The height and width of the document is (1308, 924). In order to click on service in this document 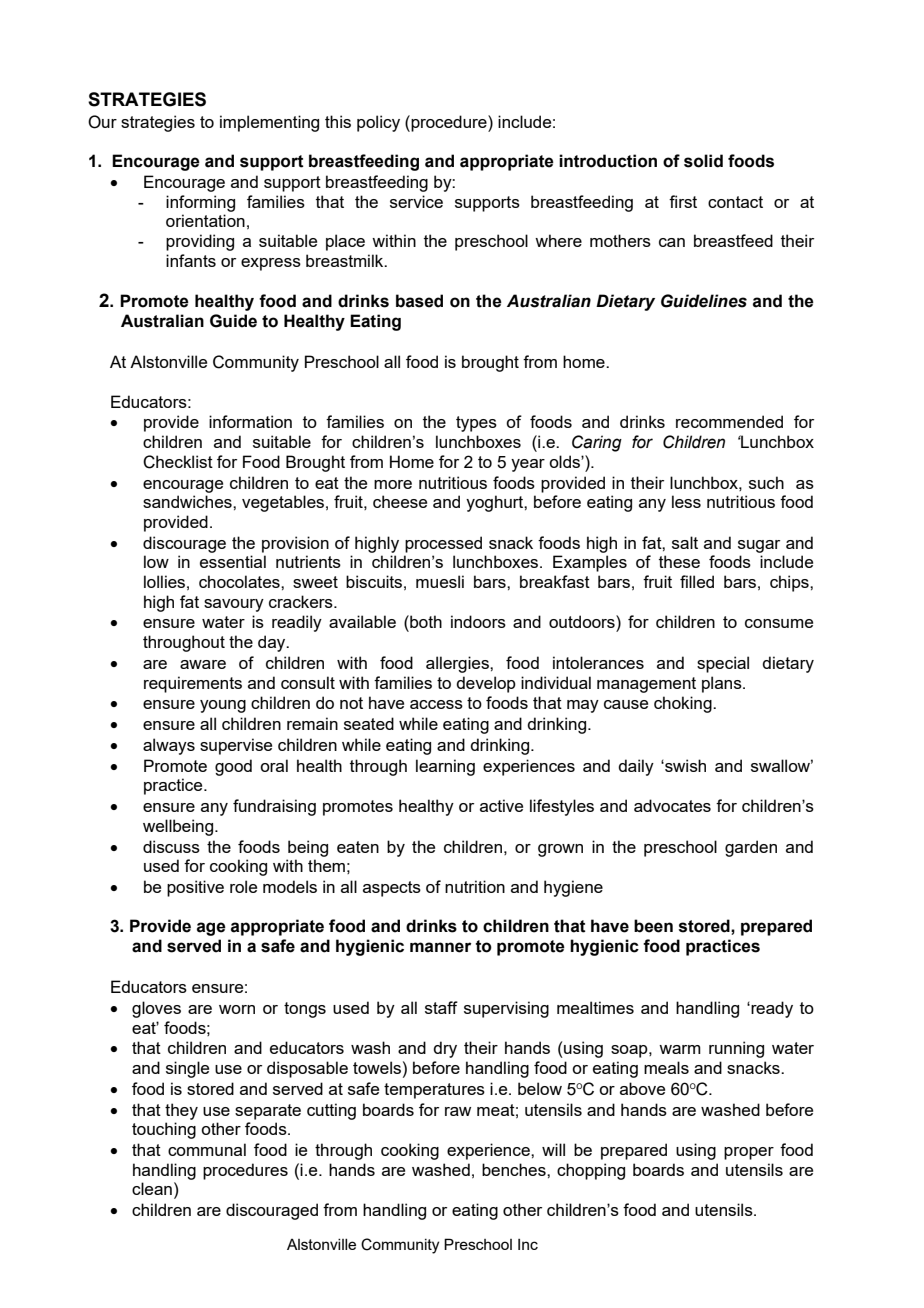, I will do `click(416, 201)`.
